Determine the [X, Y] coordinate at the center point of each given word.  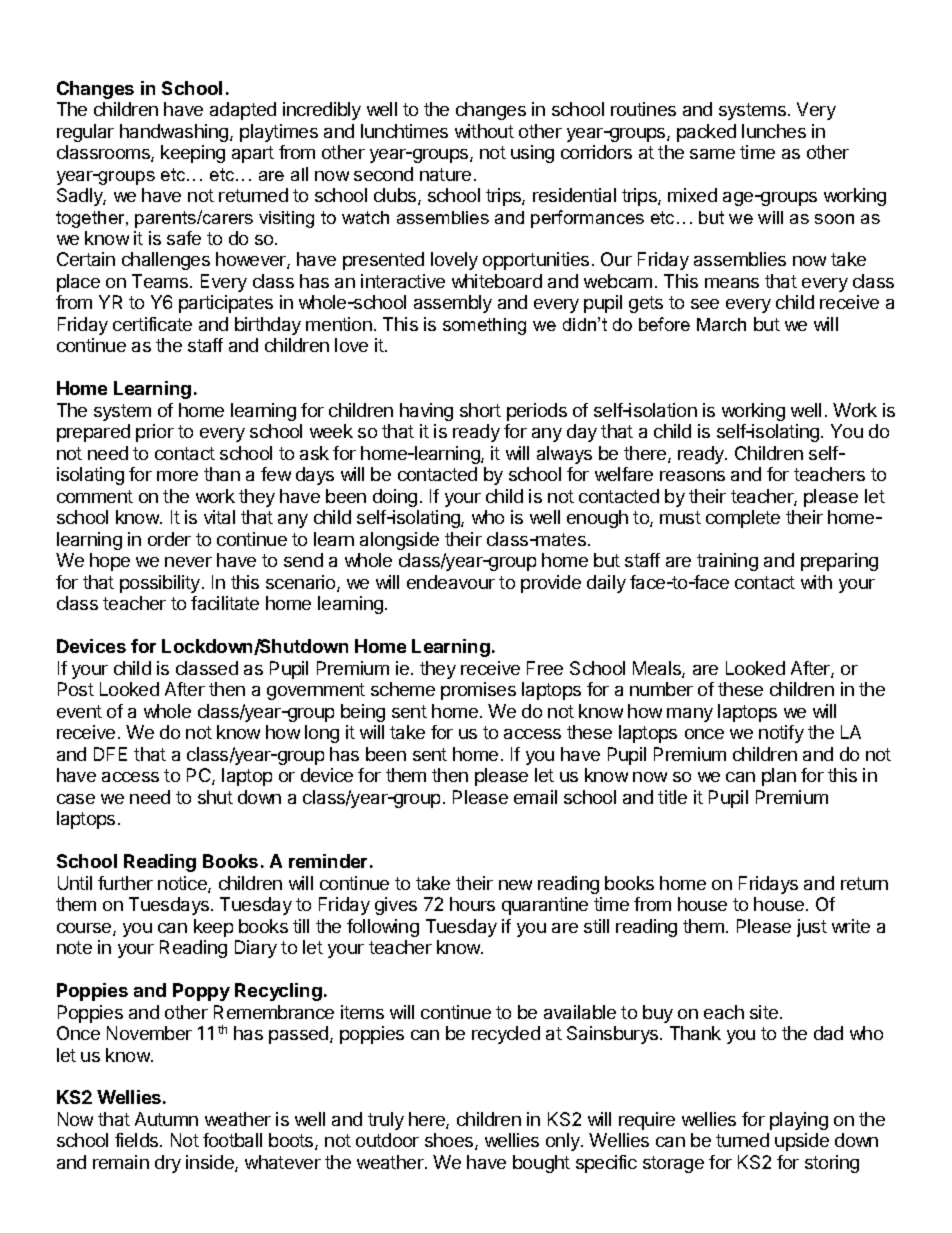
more [177, 476]
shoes [450, 1141]
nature [445, 174]
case [76, 799]
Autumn [166, 1119]
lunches [774, 131]
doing [395, 498]
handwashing [175, 133]
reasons [692, 476]
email [535, 797]
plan [779, 777]
